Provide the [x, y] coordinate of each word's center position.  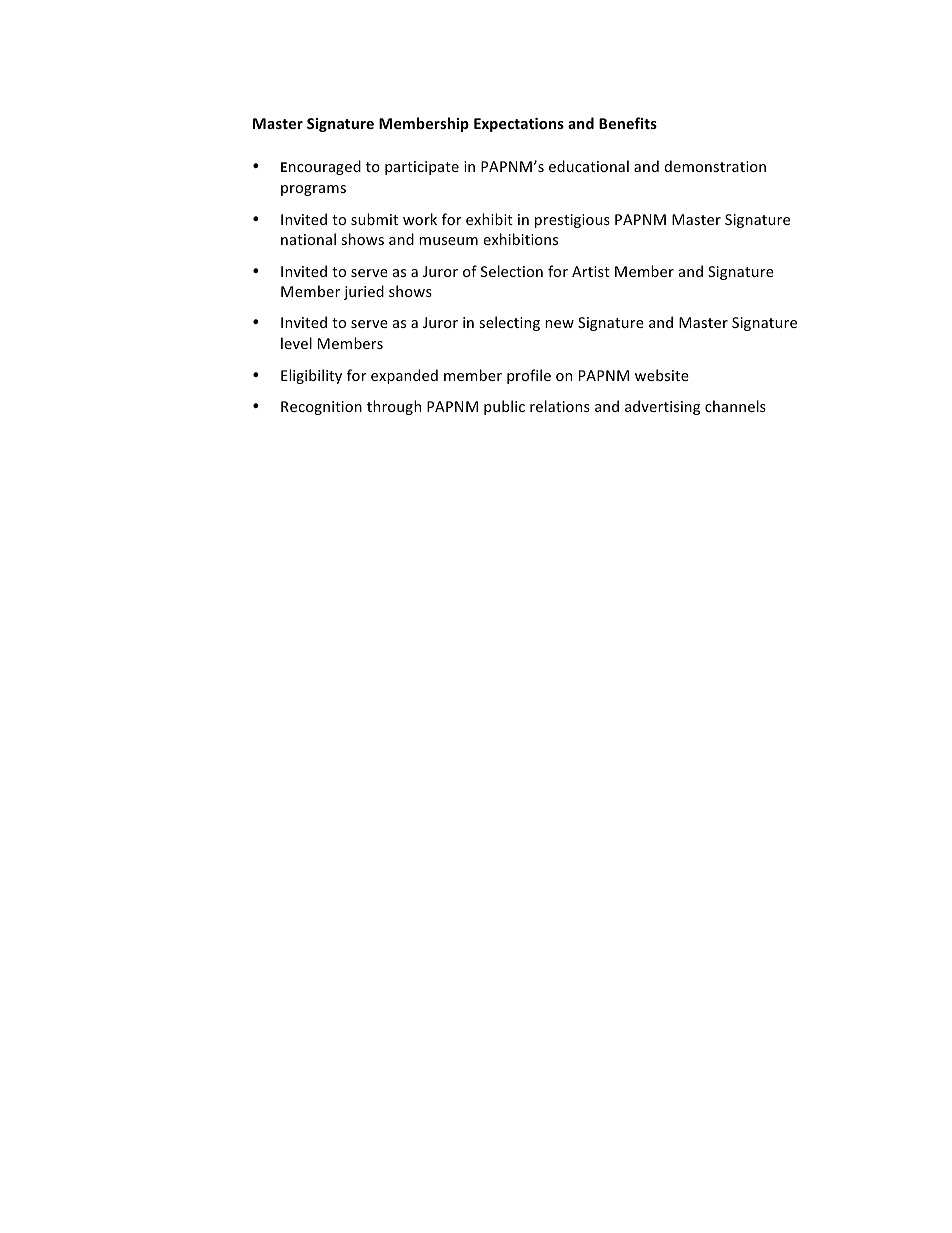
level [296, 343]
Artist [591, 271]
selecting [509, 323]
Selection [512, 271]
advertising [662, 407]
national [308, 239]
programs [313, 190]
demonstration [715, 166]
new [559, 324]
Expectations [519, 125]
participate [422, 168]
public [504, 407]
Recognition [321, 408]
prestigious [572, 221]
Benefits [628, 123]
